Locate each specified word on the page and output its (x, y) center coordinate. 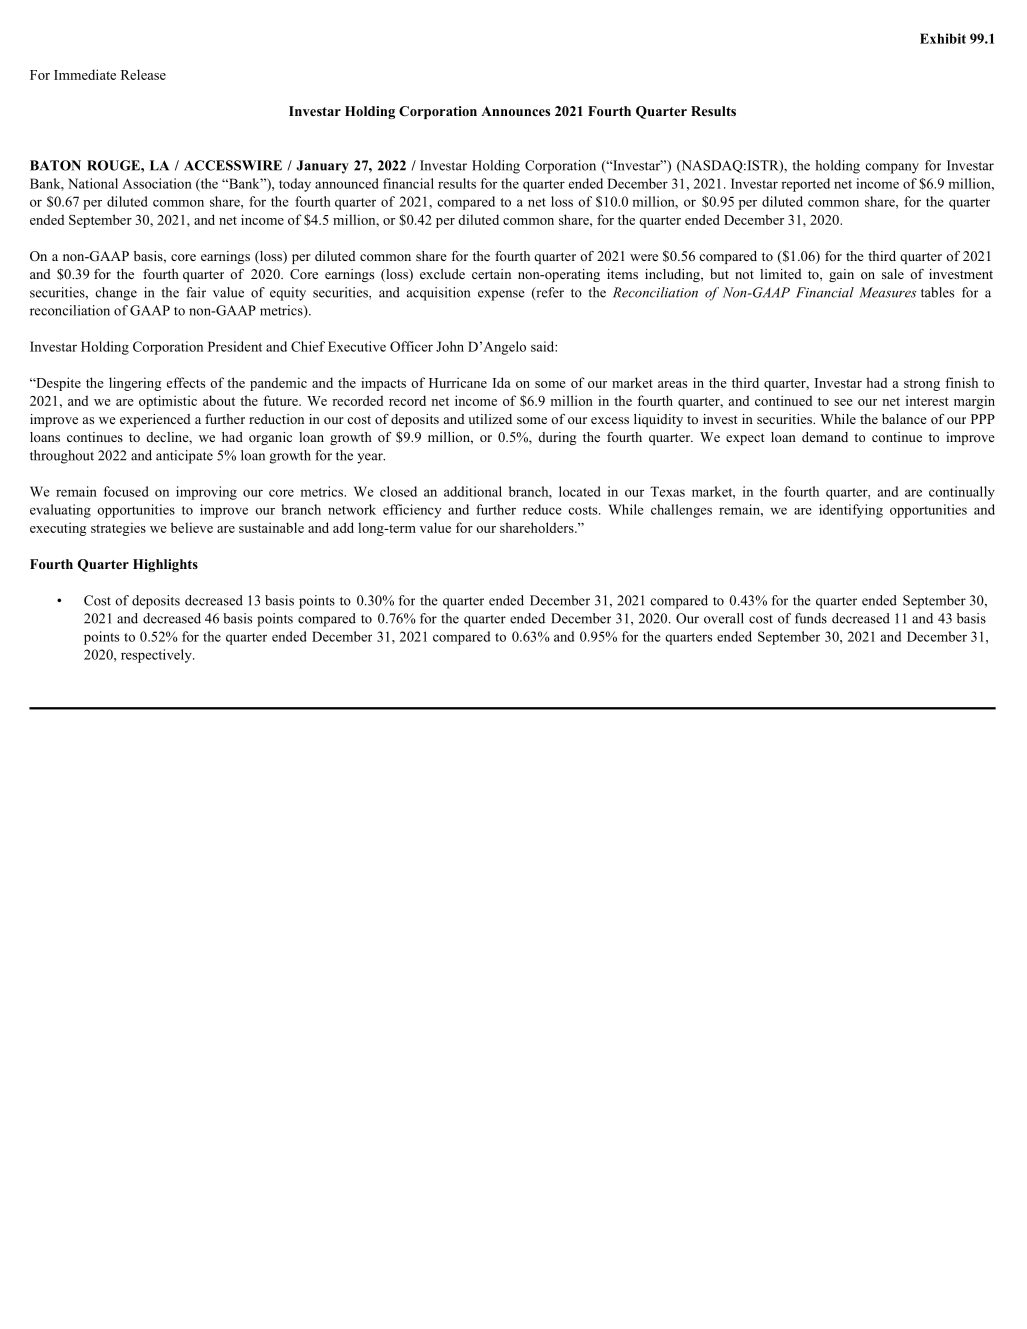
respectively (157, 656)
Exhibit (943, 38)
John (450, 346)
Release (143, 74)
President (235, 346)
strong (922, 385)
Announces (515, 111)
